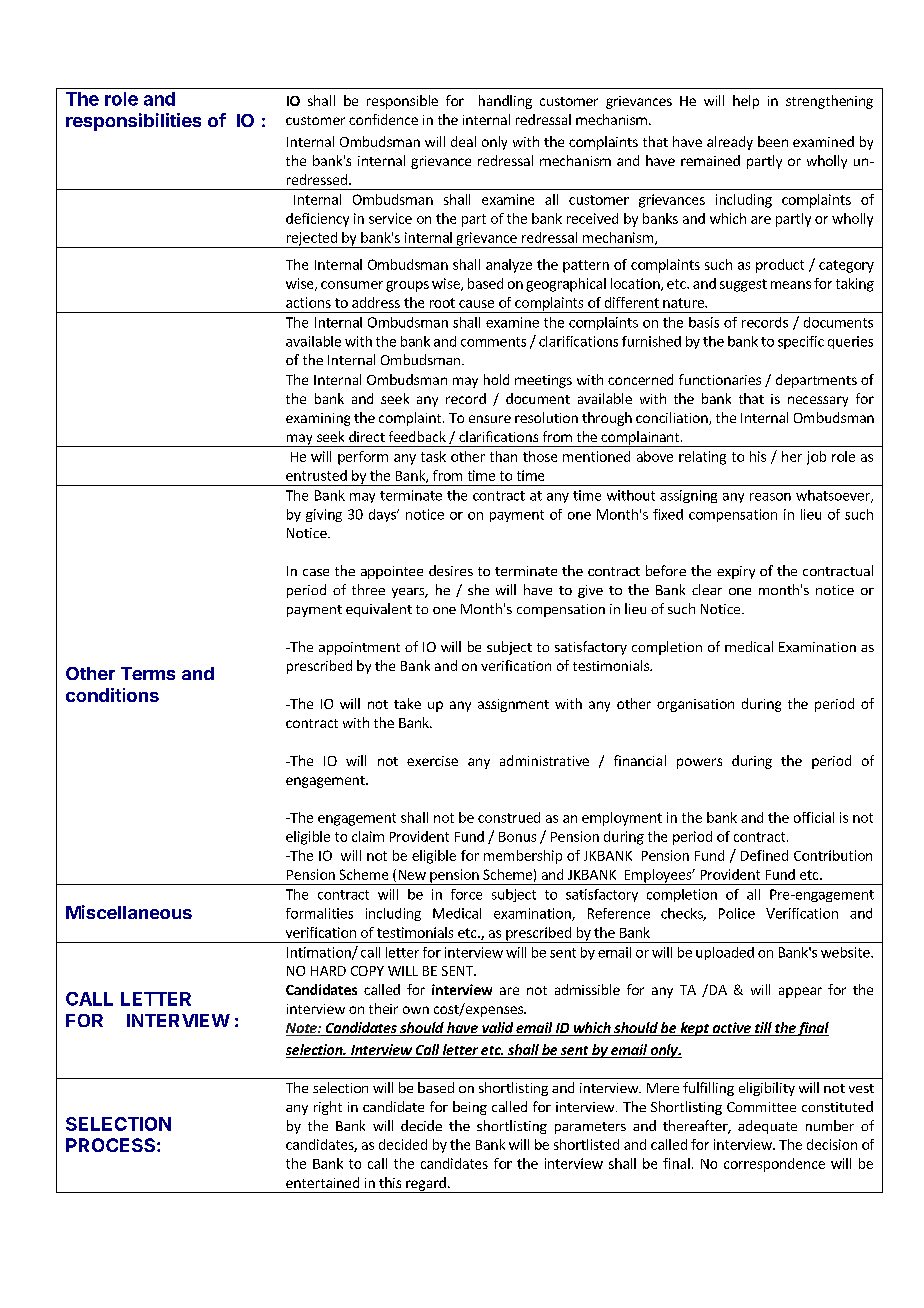  What do you see at coordinates (774, 1165) in the screenshot?
I see `correspondence` at bounding box center [774, 1165].
